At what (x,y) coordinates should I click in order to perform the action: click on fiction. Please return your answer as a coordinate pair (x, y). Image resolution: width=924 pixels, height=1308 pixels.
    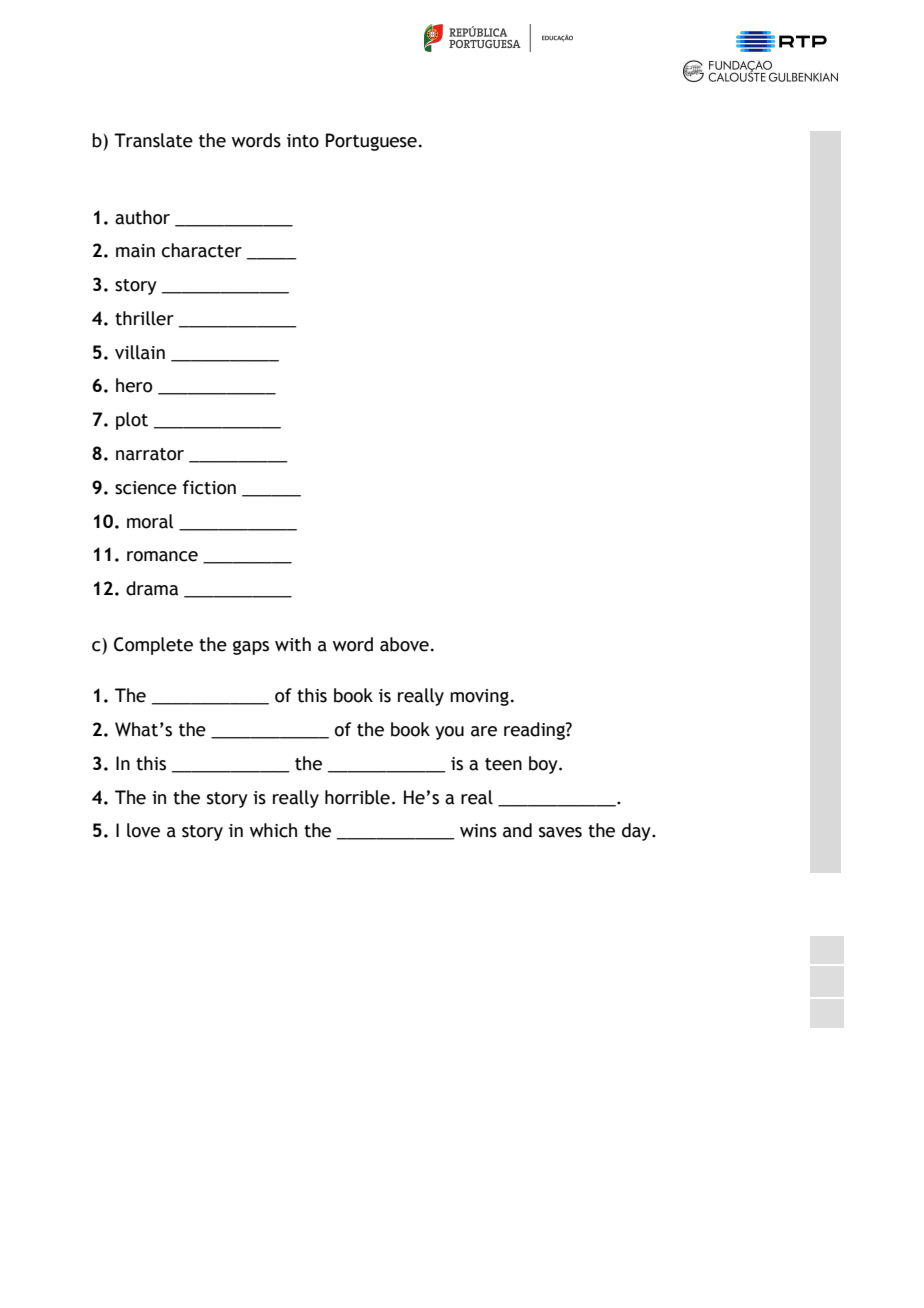
    Looking at the image, I should click on (209, 487).
